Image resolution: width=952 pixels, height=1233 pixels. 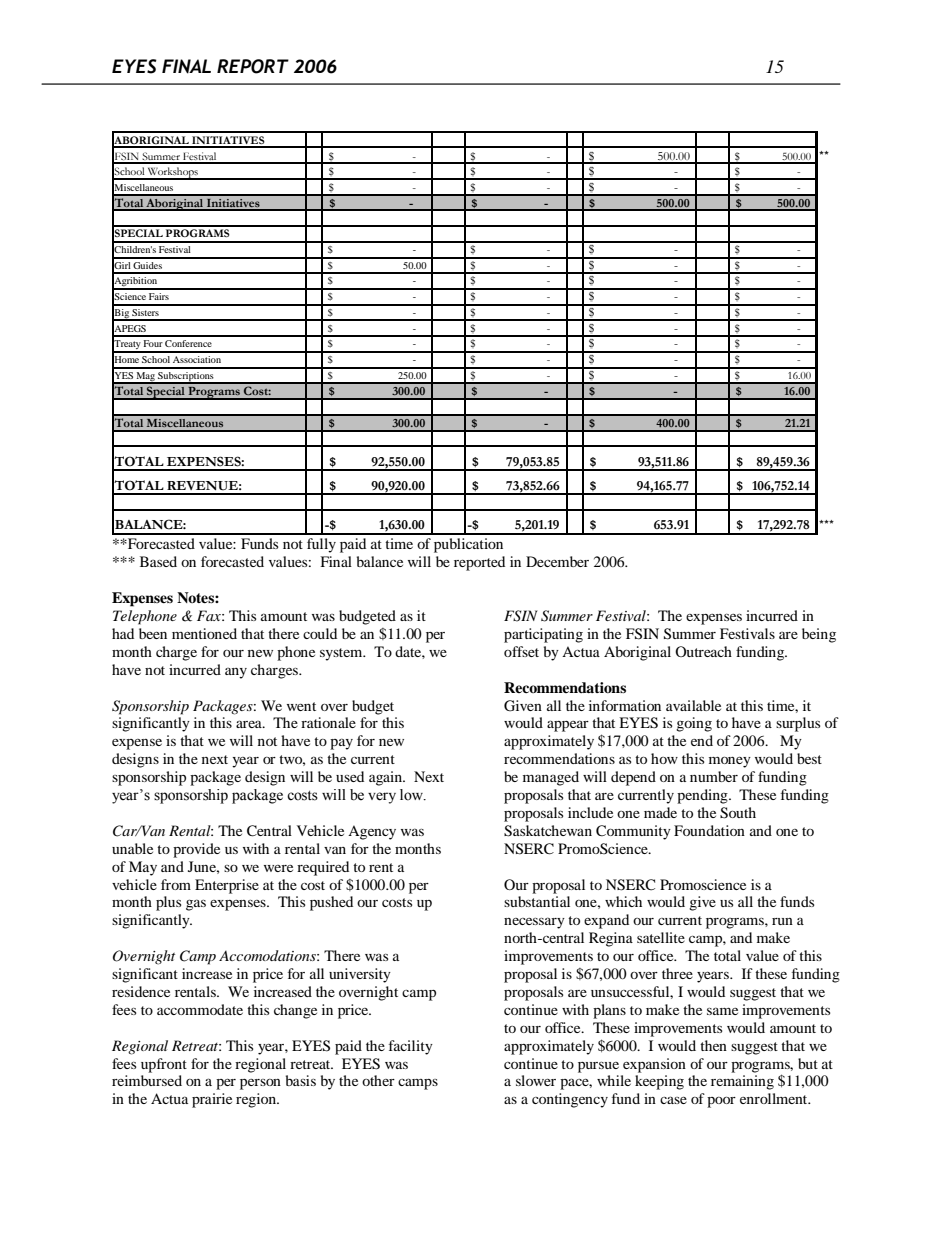 What do you see at coordinates (173, 173) in the document?
I see `Workshops` at bounding box center [173, 173].
